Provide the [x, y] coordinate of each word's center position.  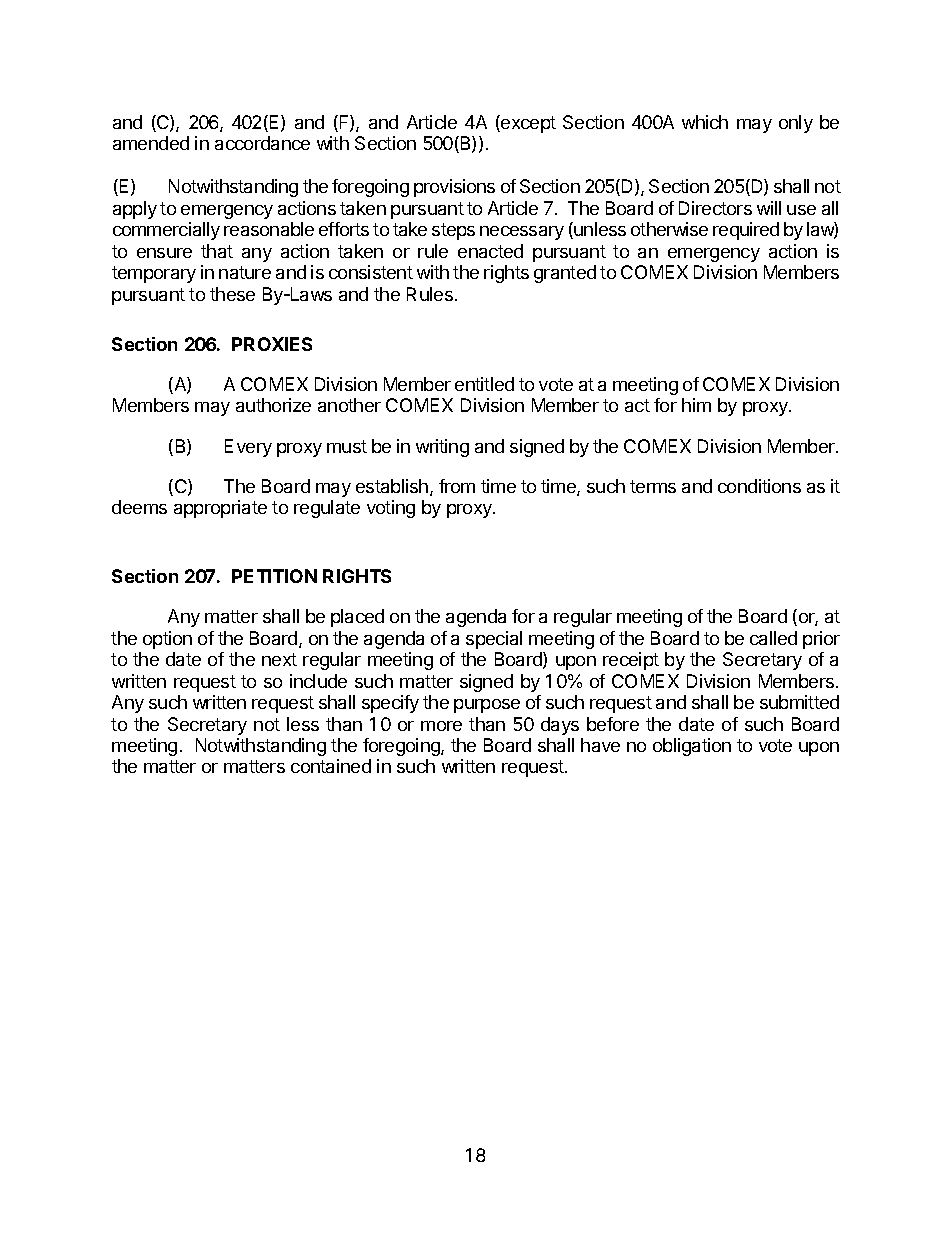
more [441, 726]
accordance [262, 143]
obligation [692, 747]
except [527, 124]
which [705, 122]
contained [331, 766]
